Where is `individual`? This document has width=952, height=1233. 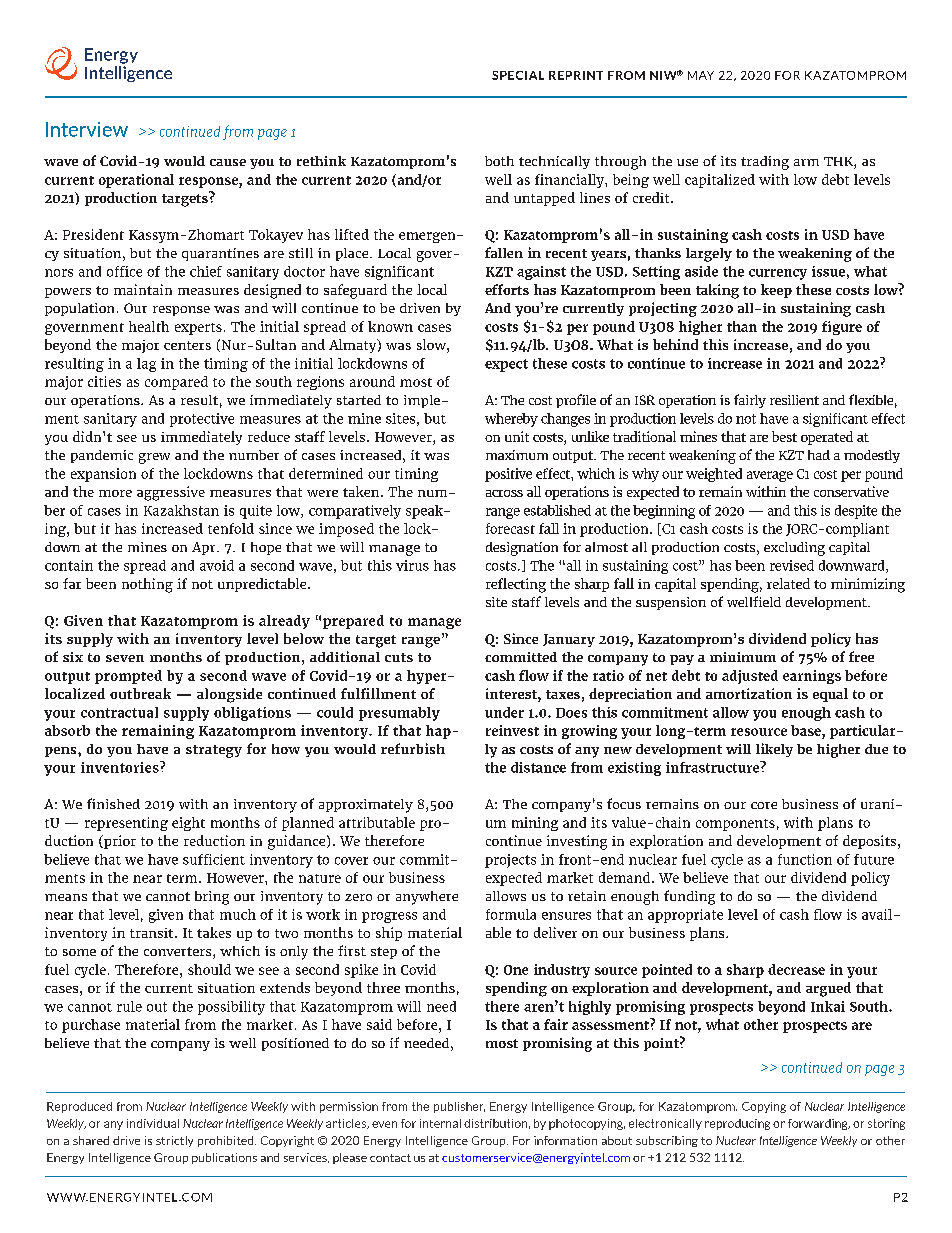
individual is located at coordinates (153, 1123).
